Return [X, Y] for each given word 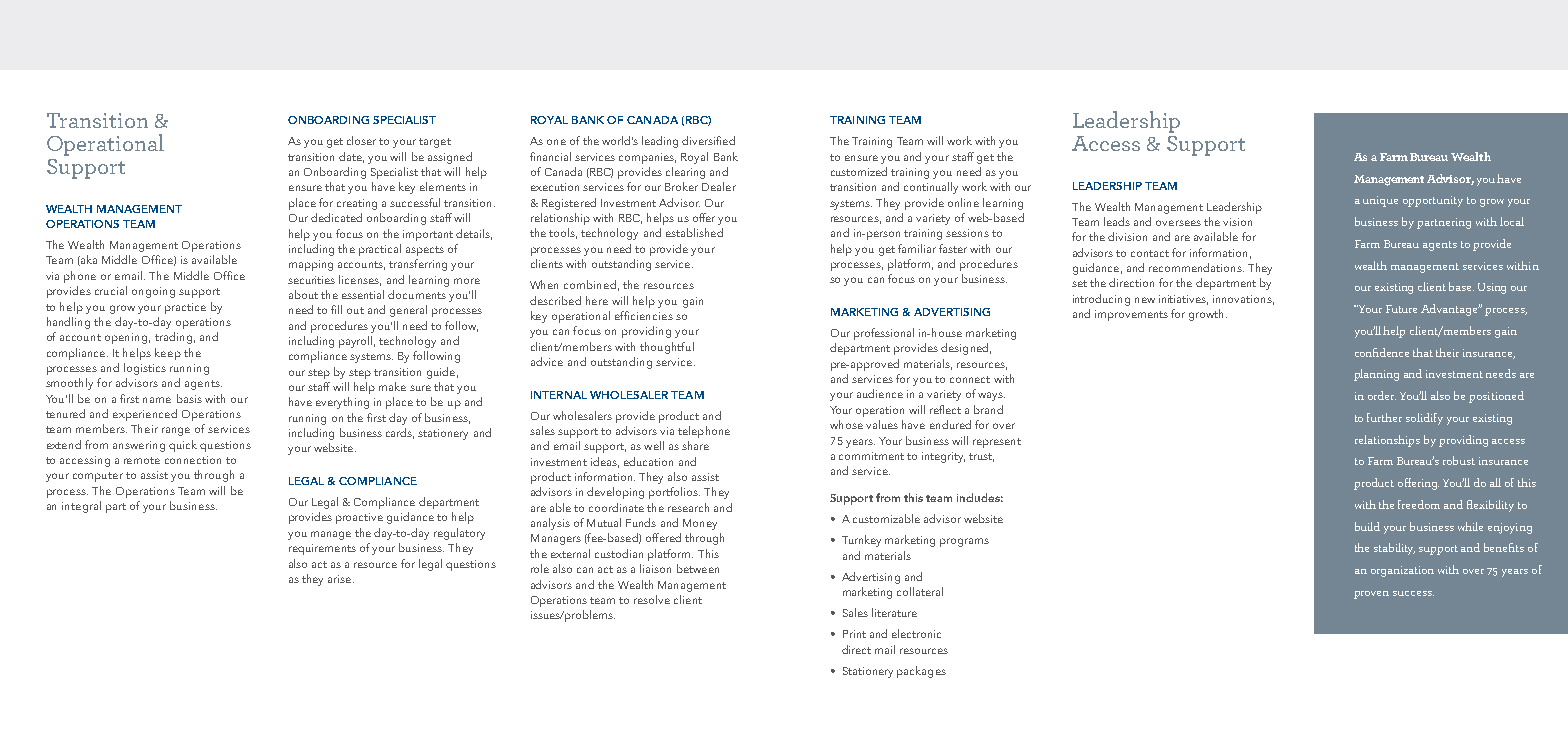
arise [341, 579]
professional [884, 334]
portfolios [674, 493]
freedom [1419, 504]
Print [854, 634]
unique [1380, 201]
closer [361, 140]
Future [1401, 309]
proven [1371, 595]
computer [98, 477]
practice [185, 308]
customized [859, 171]
